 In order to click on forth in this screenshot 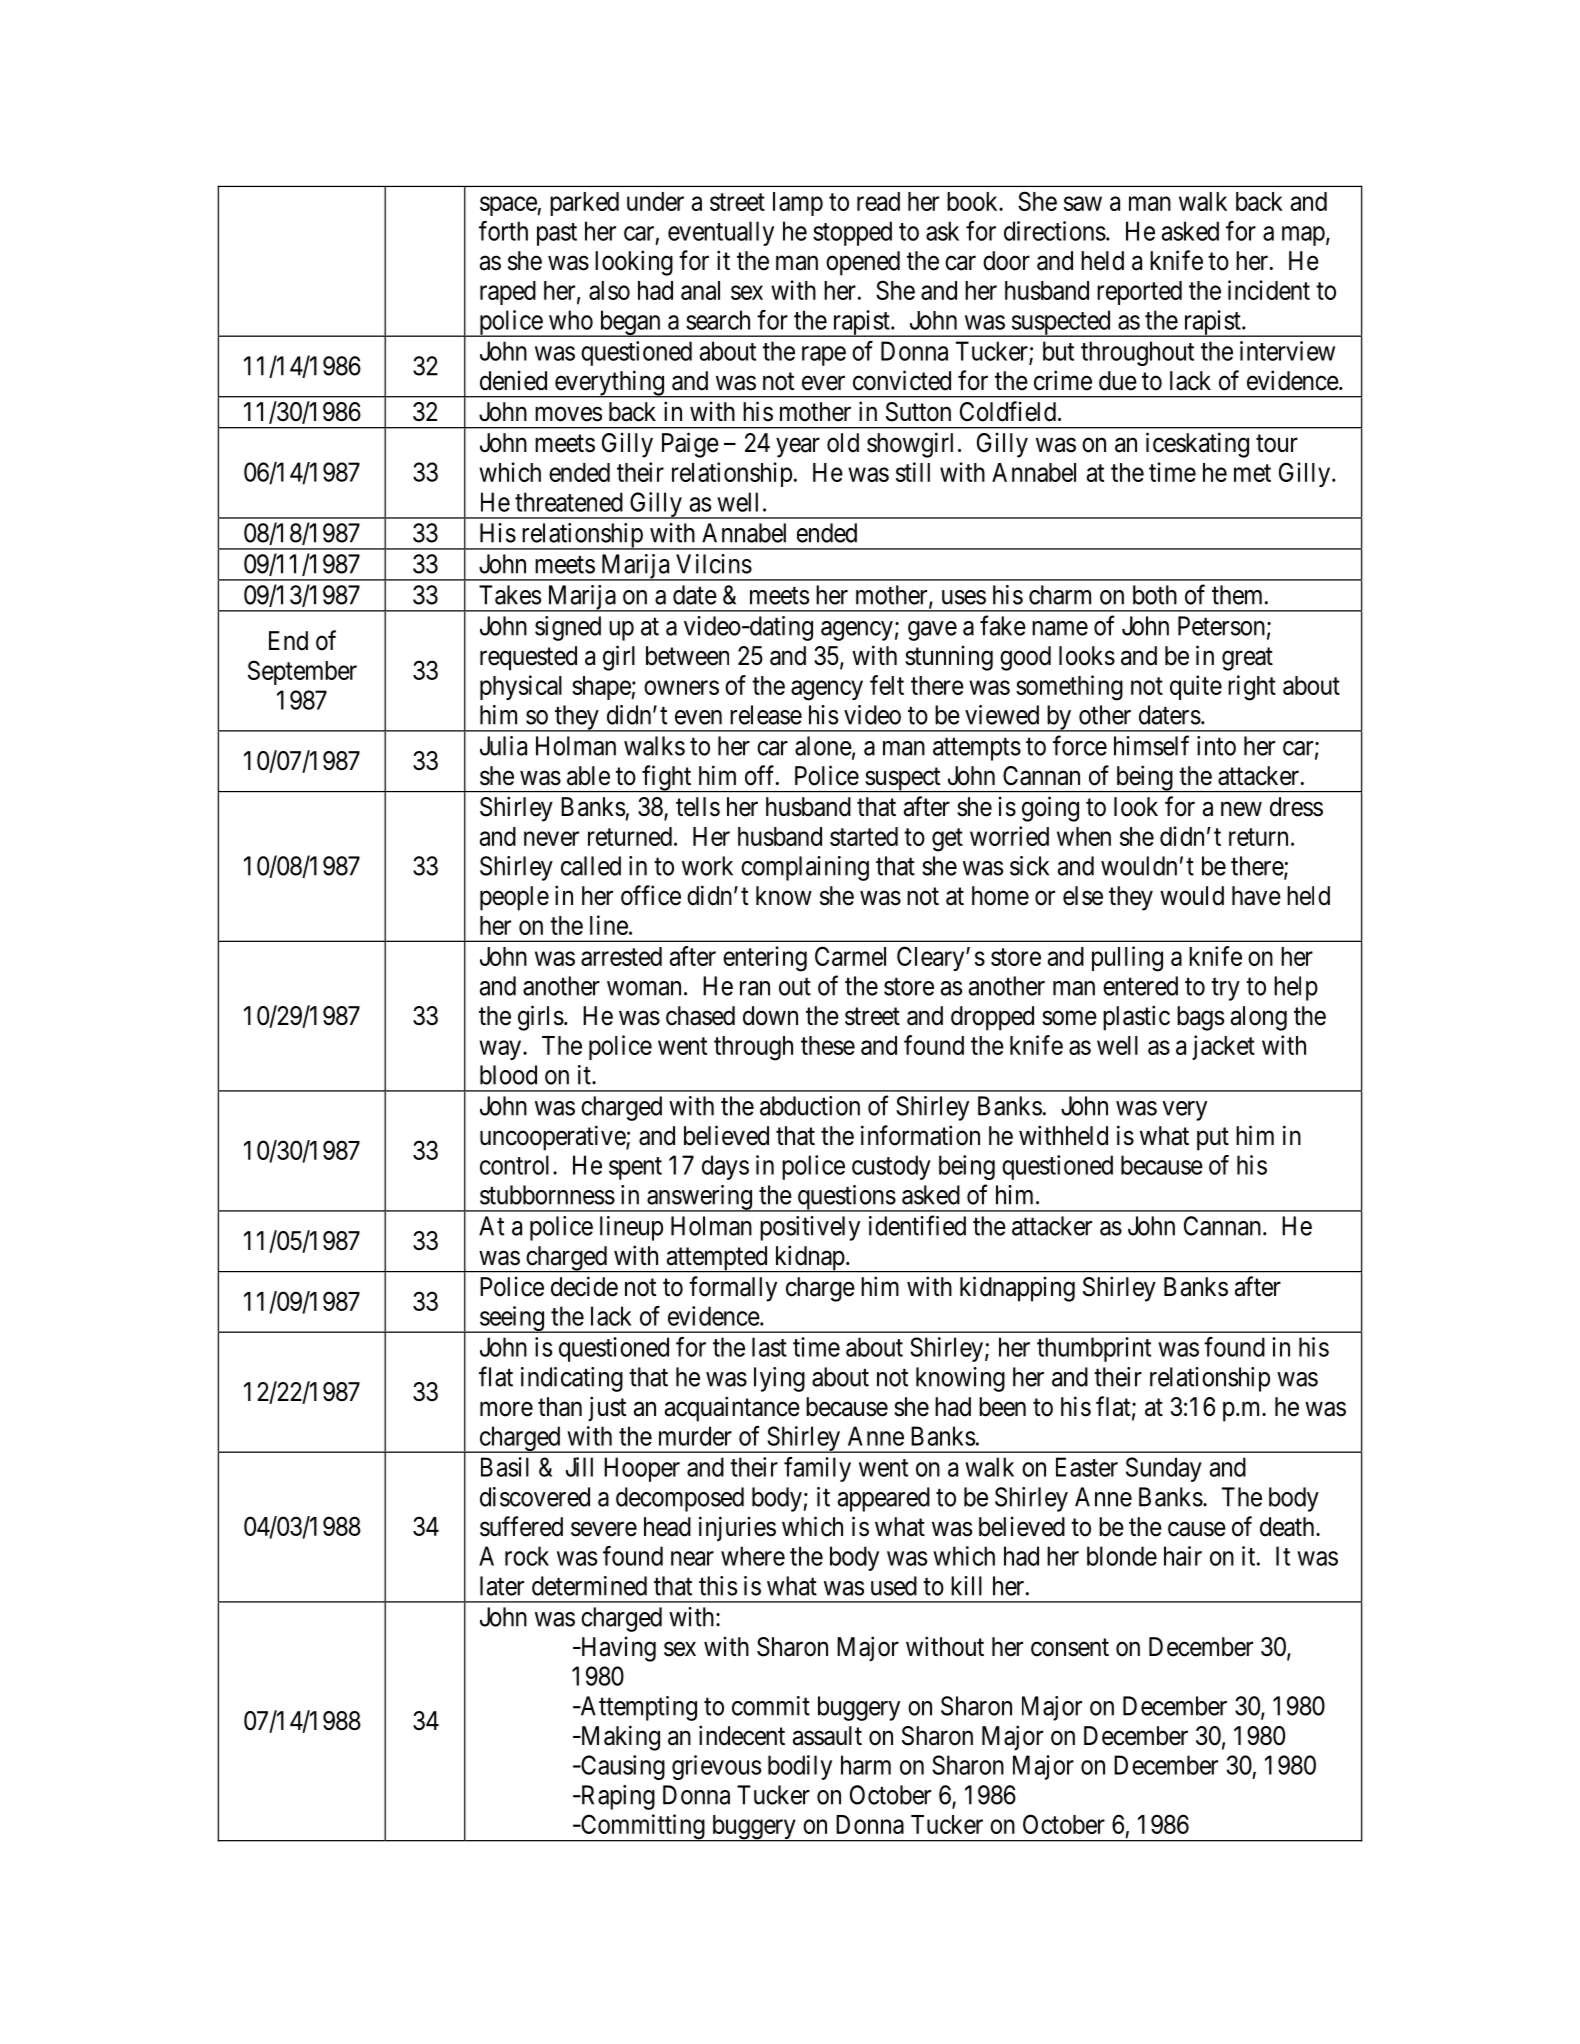, I will do `click(503, 231)`.
